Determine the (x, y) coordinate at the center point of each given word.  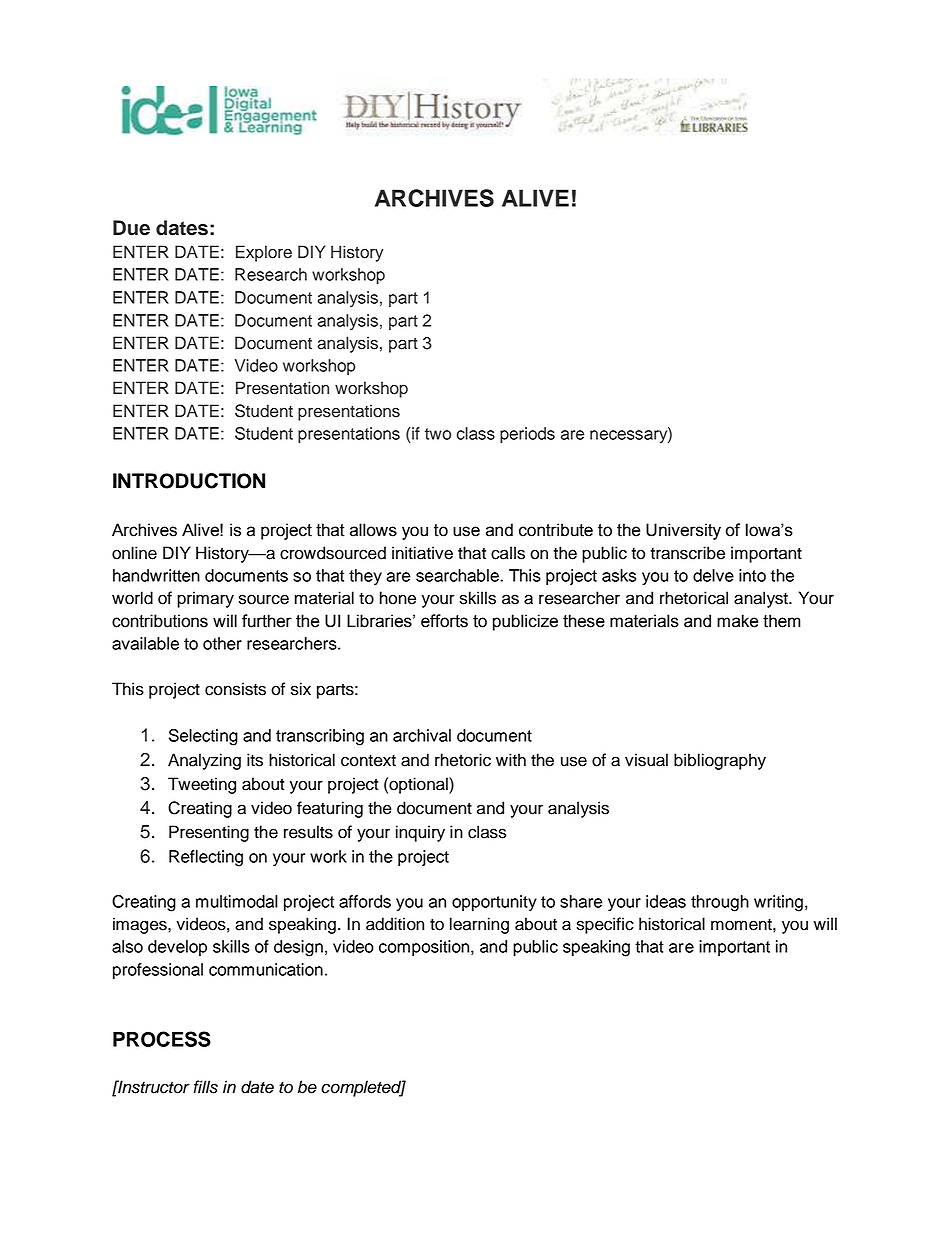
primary (205, 599)
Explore (264, 253)
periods (527, 435)
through (720, 903)
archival (422, 735)
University (683, 531)
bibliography (720, 761)
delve (713, 575)
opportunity (494, 903)
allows (373, 530)
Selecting (203, 737)
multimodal (237, 901)
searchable (458, 575)
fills (206, 1087)
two (438, 434)
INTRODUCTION (189, 481)
